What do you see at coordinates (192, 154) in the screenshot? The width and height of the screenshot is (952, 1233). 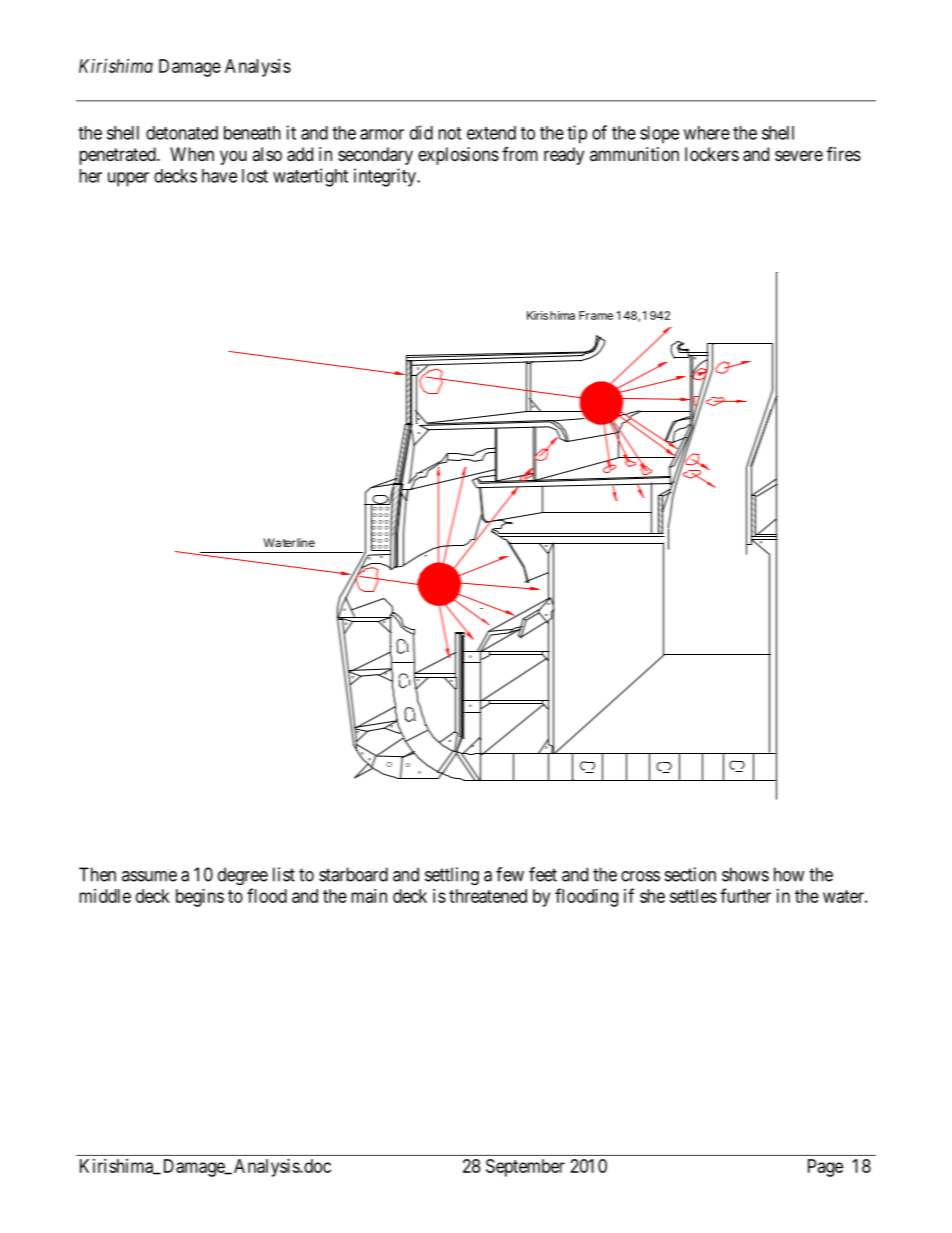 I see `When` at bounding box center [192, 154].
